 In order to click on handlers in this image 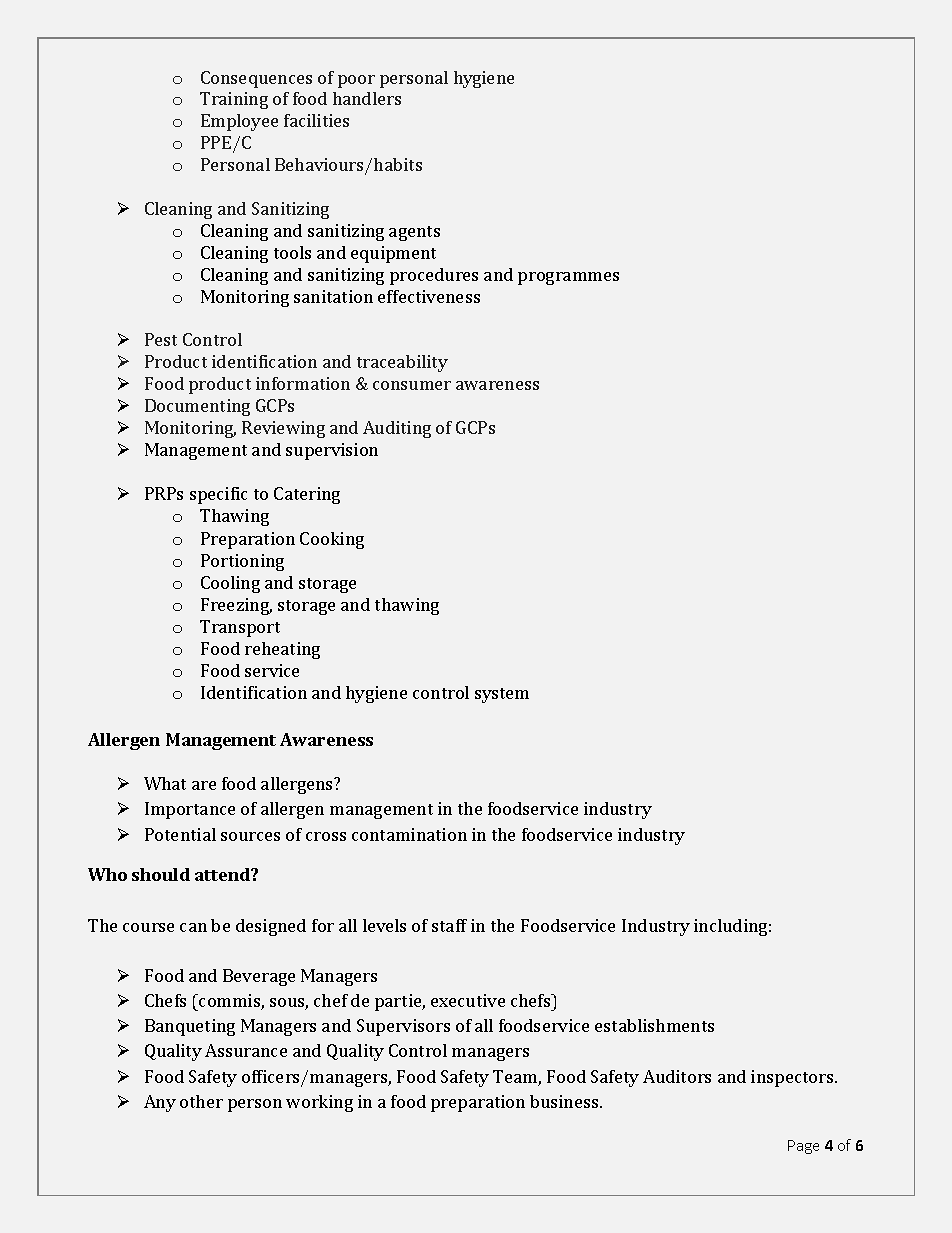, I will do `click(367, 98)`.
